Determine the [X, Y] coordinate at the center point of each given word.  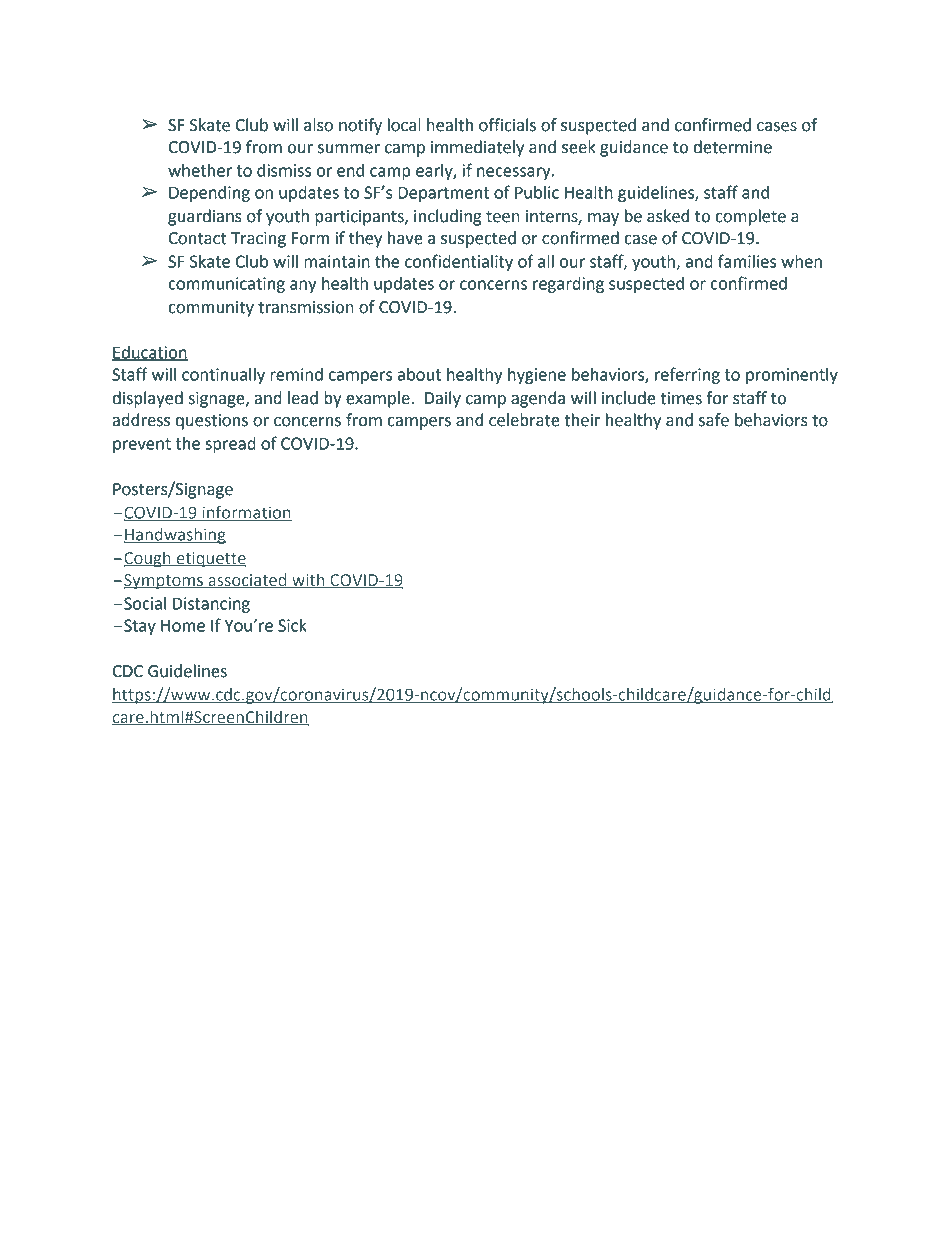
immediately [477, 148]
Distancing [211, 605]
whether [200, 170]
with [308, 581]
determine [733, 147]
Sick [292, 625]
